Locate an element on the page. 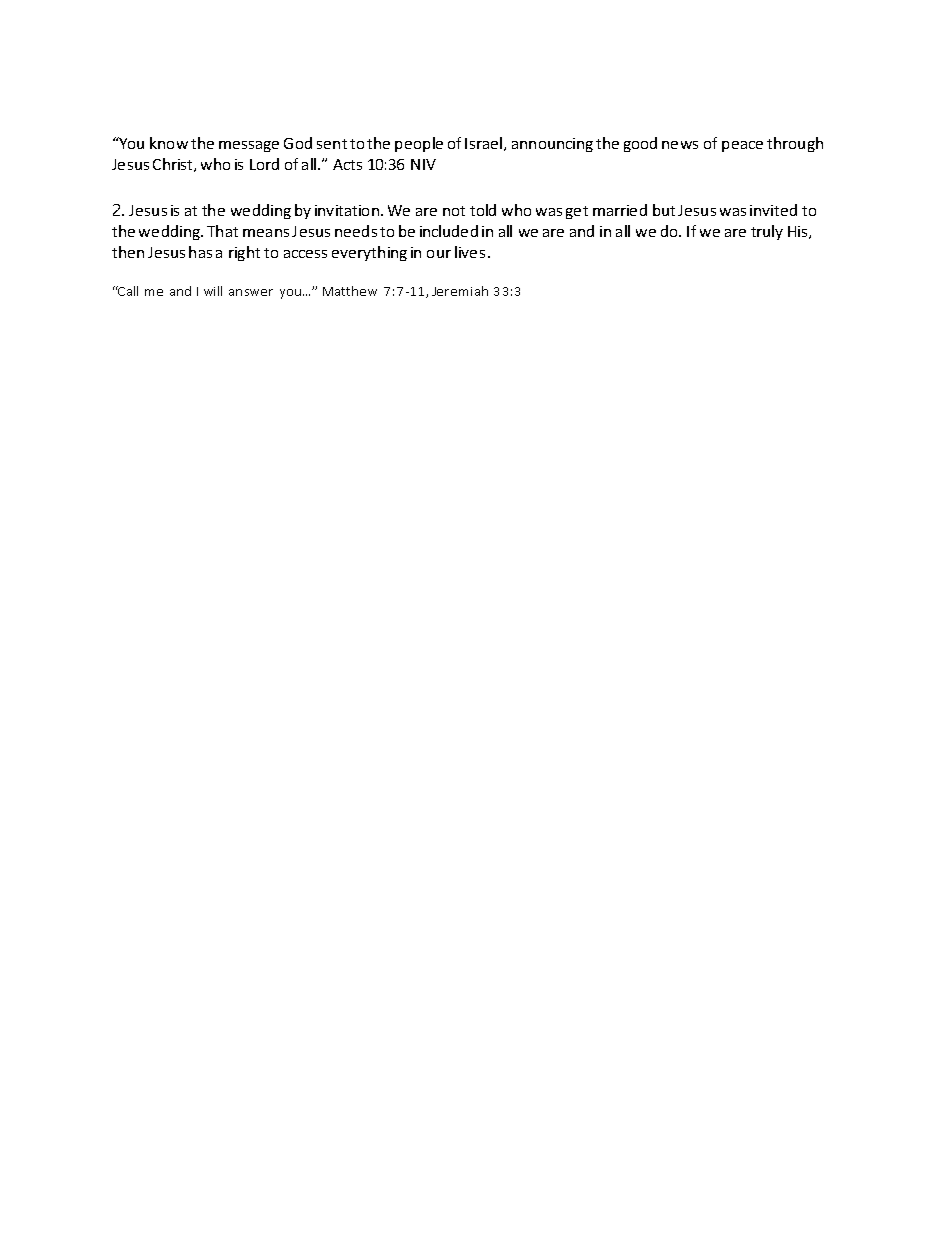  Matthew is located at coordinates (350, 291).
